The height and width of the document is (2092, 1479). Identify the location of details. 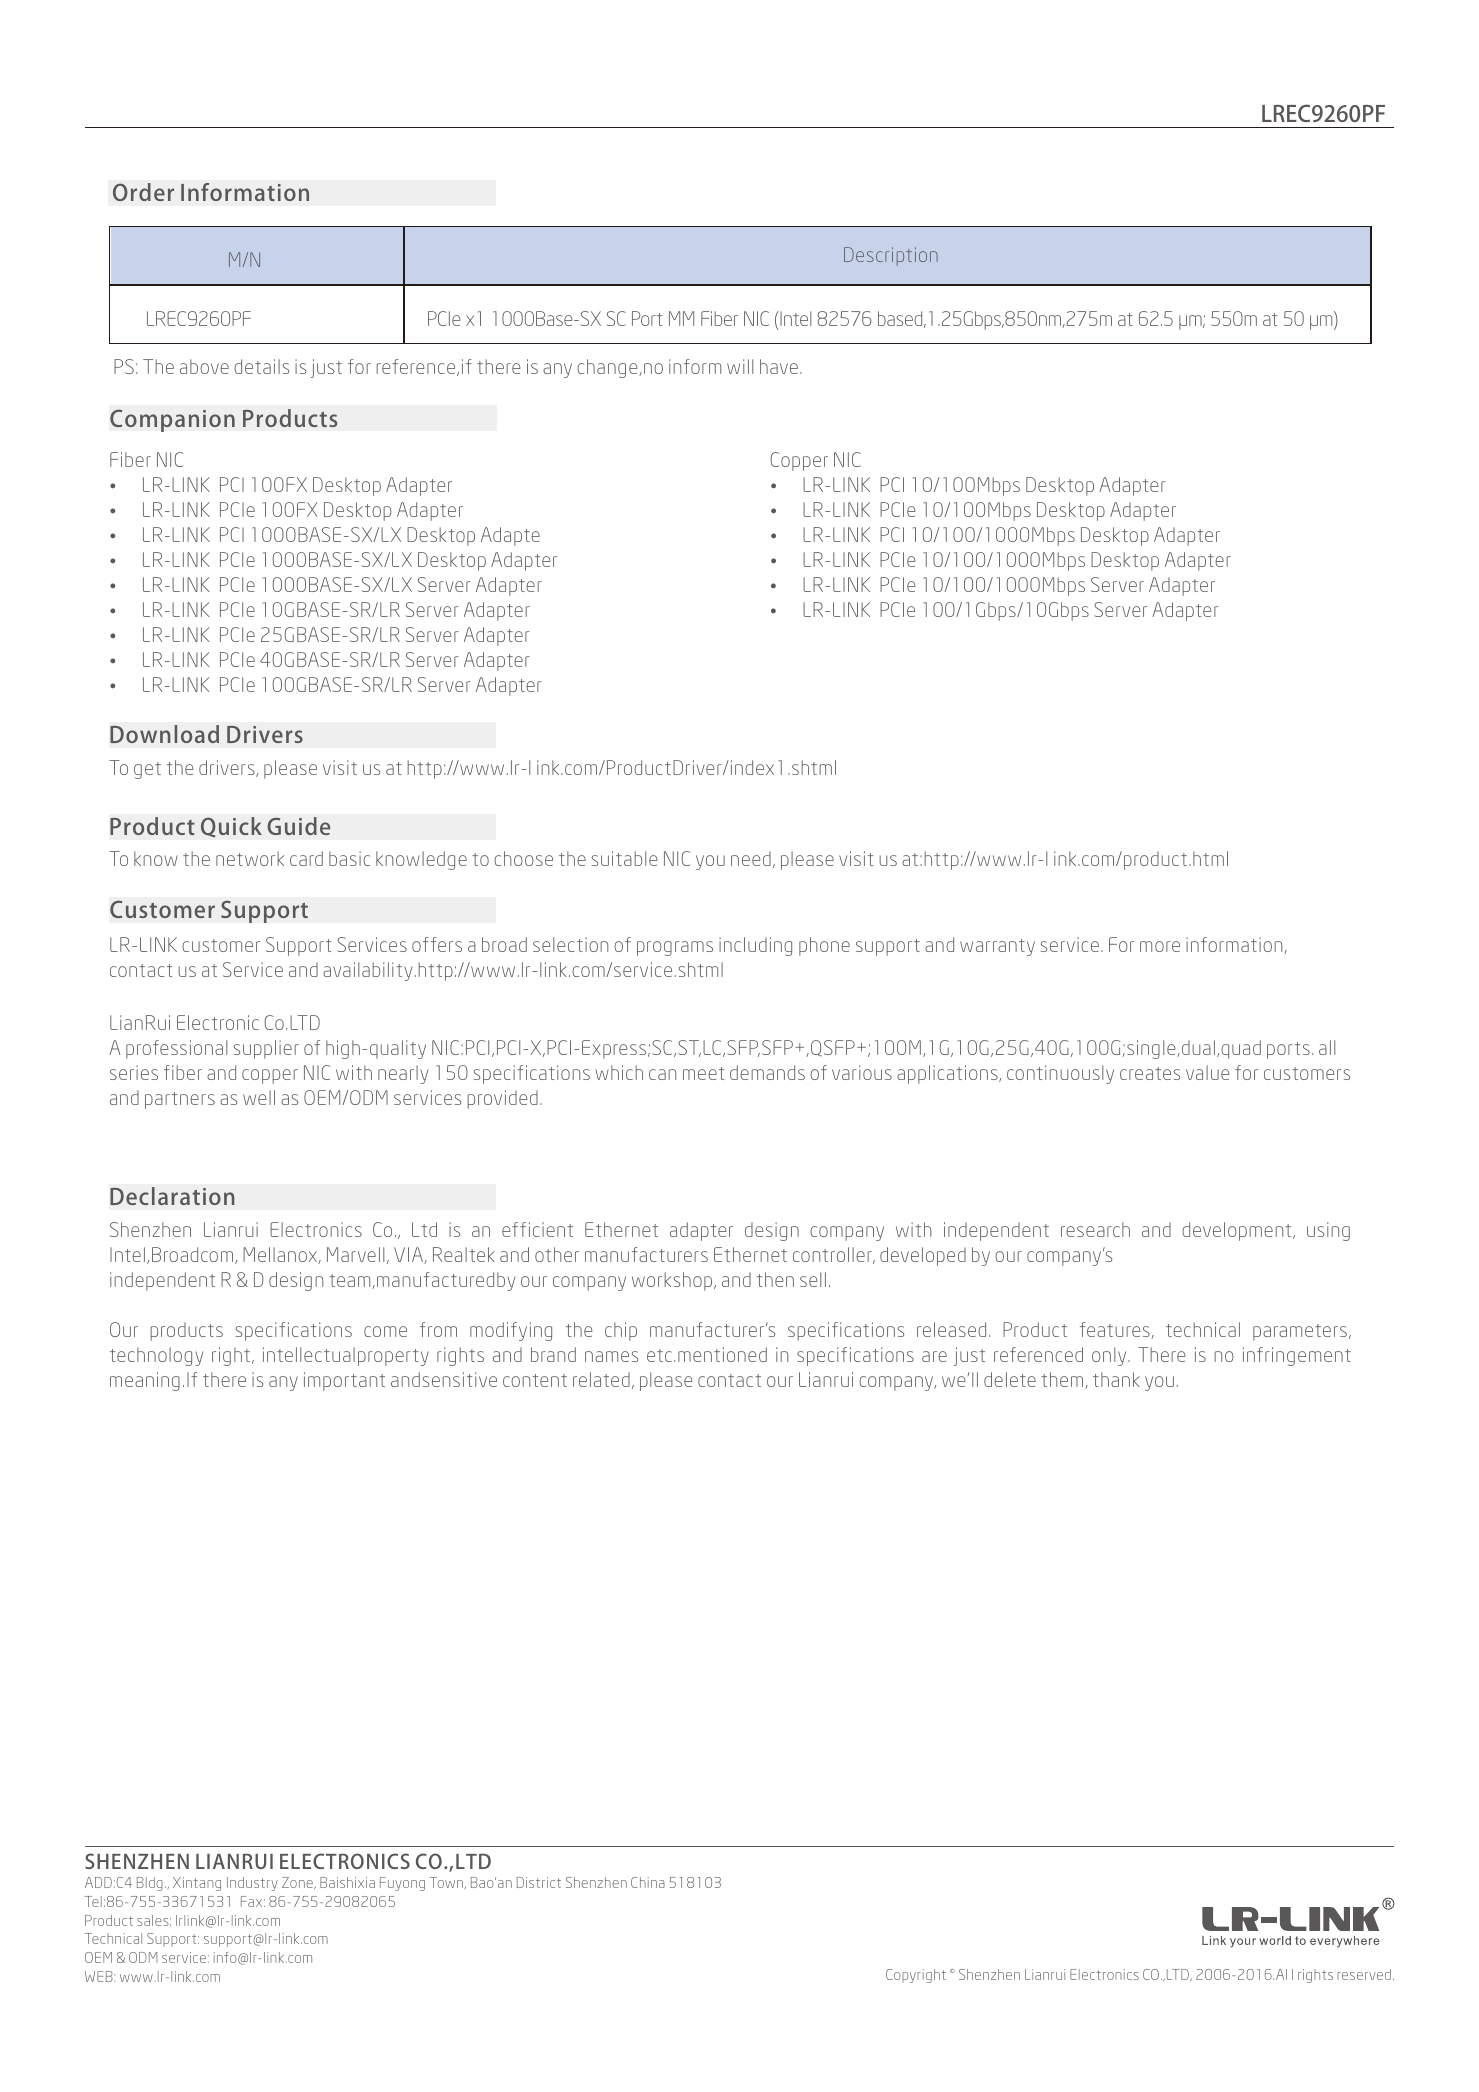
(261, 366).
